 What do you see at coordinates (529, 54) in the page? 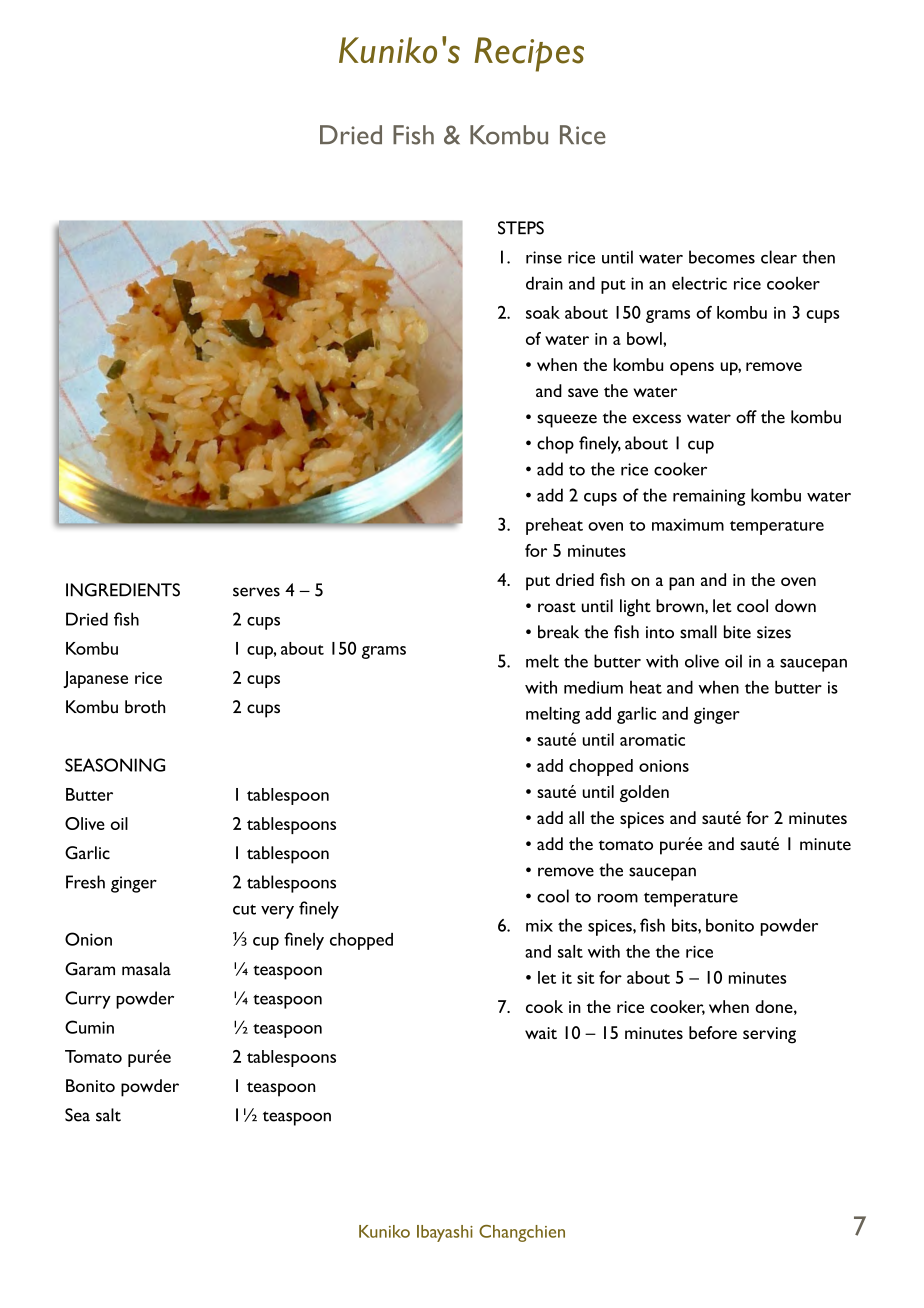
I see `Recipes` at bounding box center [529, 54].
